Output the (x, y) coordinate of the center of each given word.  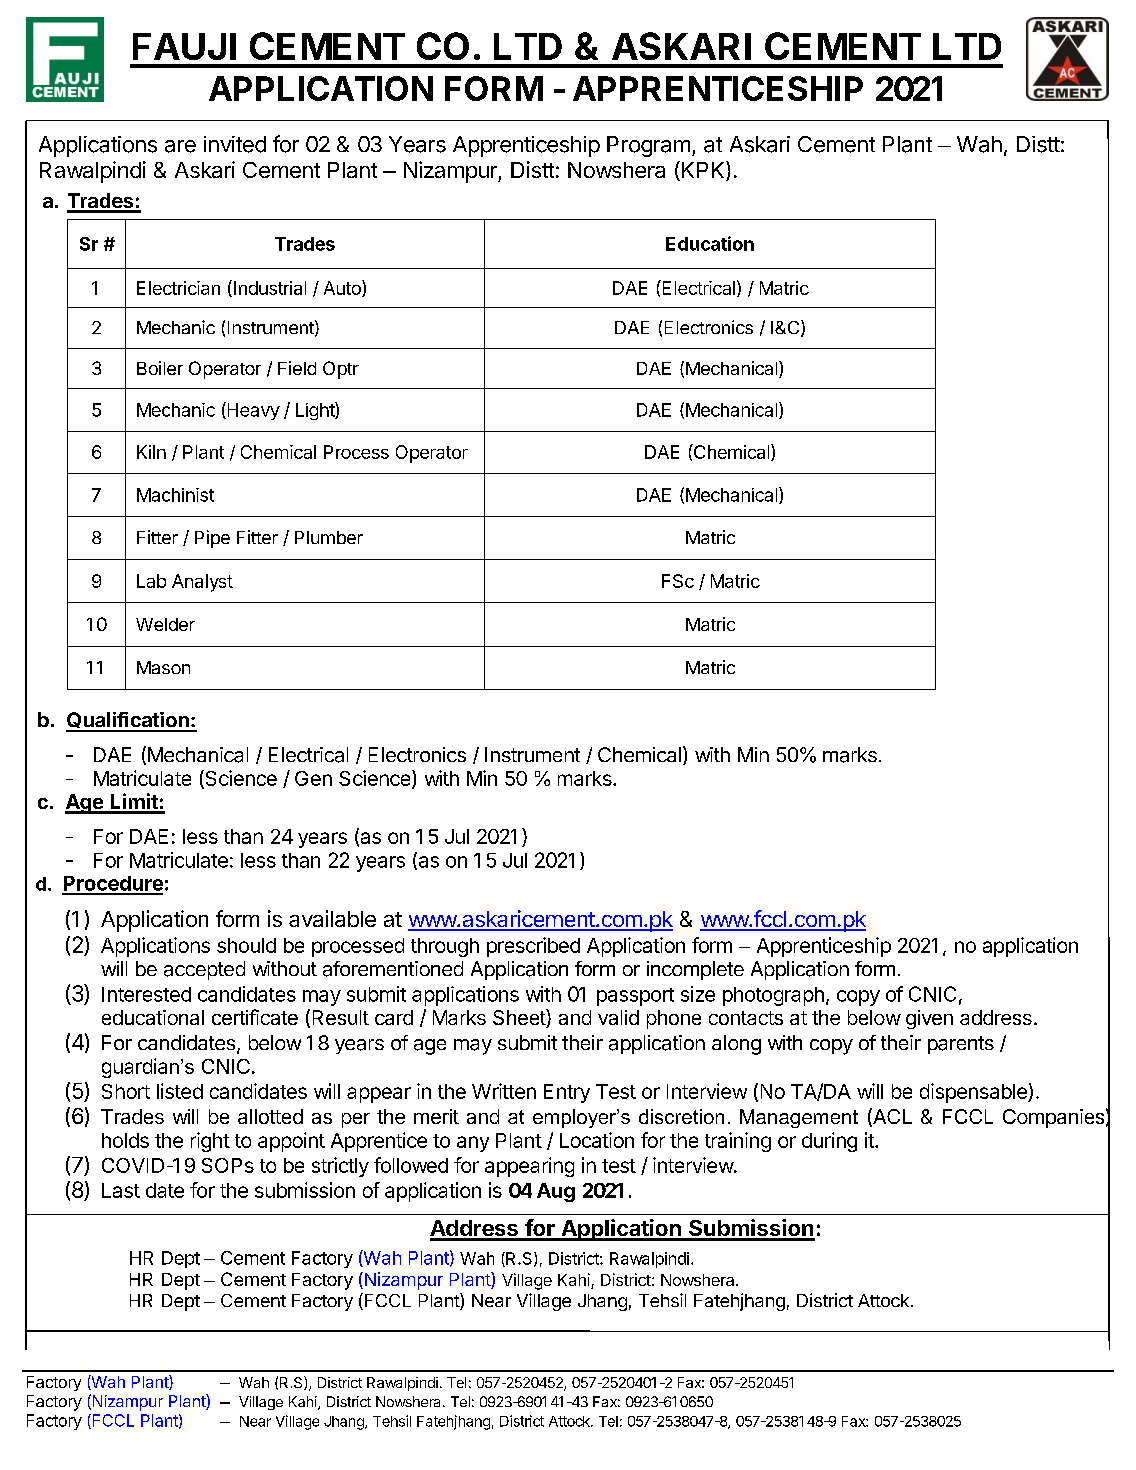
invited (235, 144)
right (210, 1142)
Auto (343, 288)
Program (648, 146)
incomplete (695, 970)
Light (316, 411)
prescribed (533, 947)
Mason (163, 667)
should (246, 945)
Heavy (252, 411)
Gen (313, 778)
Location (597, 1140)
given (929, 1019)
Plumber (329, 537)
